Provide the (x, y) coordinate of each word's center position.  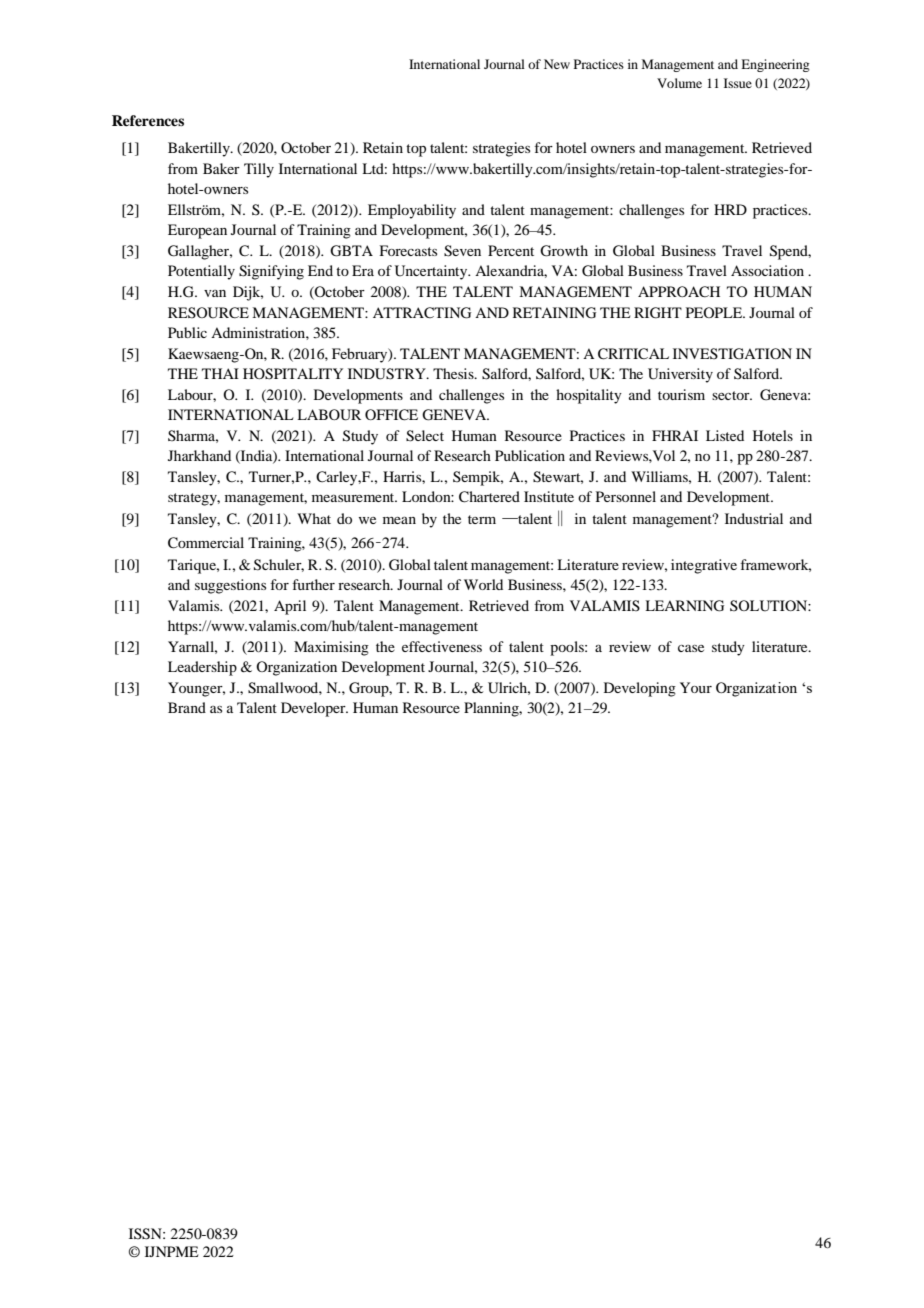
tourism (681, 394)
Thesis (454, 373)
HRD (730, 209)
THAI (220, 373)
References (148, 120)
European (197, 231)
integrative (704, 566)
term (482, 519)
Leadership (202, 668)
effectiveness (442, 646)
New (557, 64)
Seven (462, 251)
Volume (679, 83)
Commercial (206, 543)
